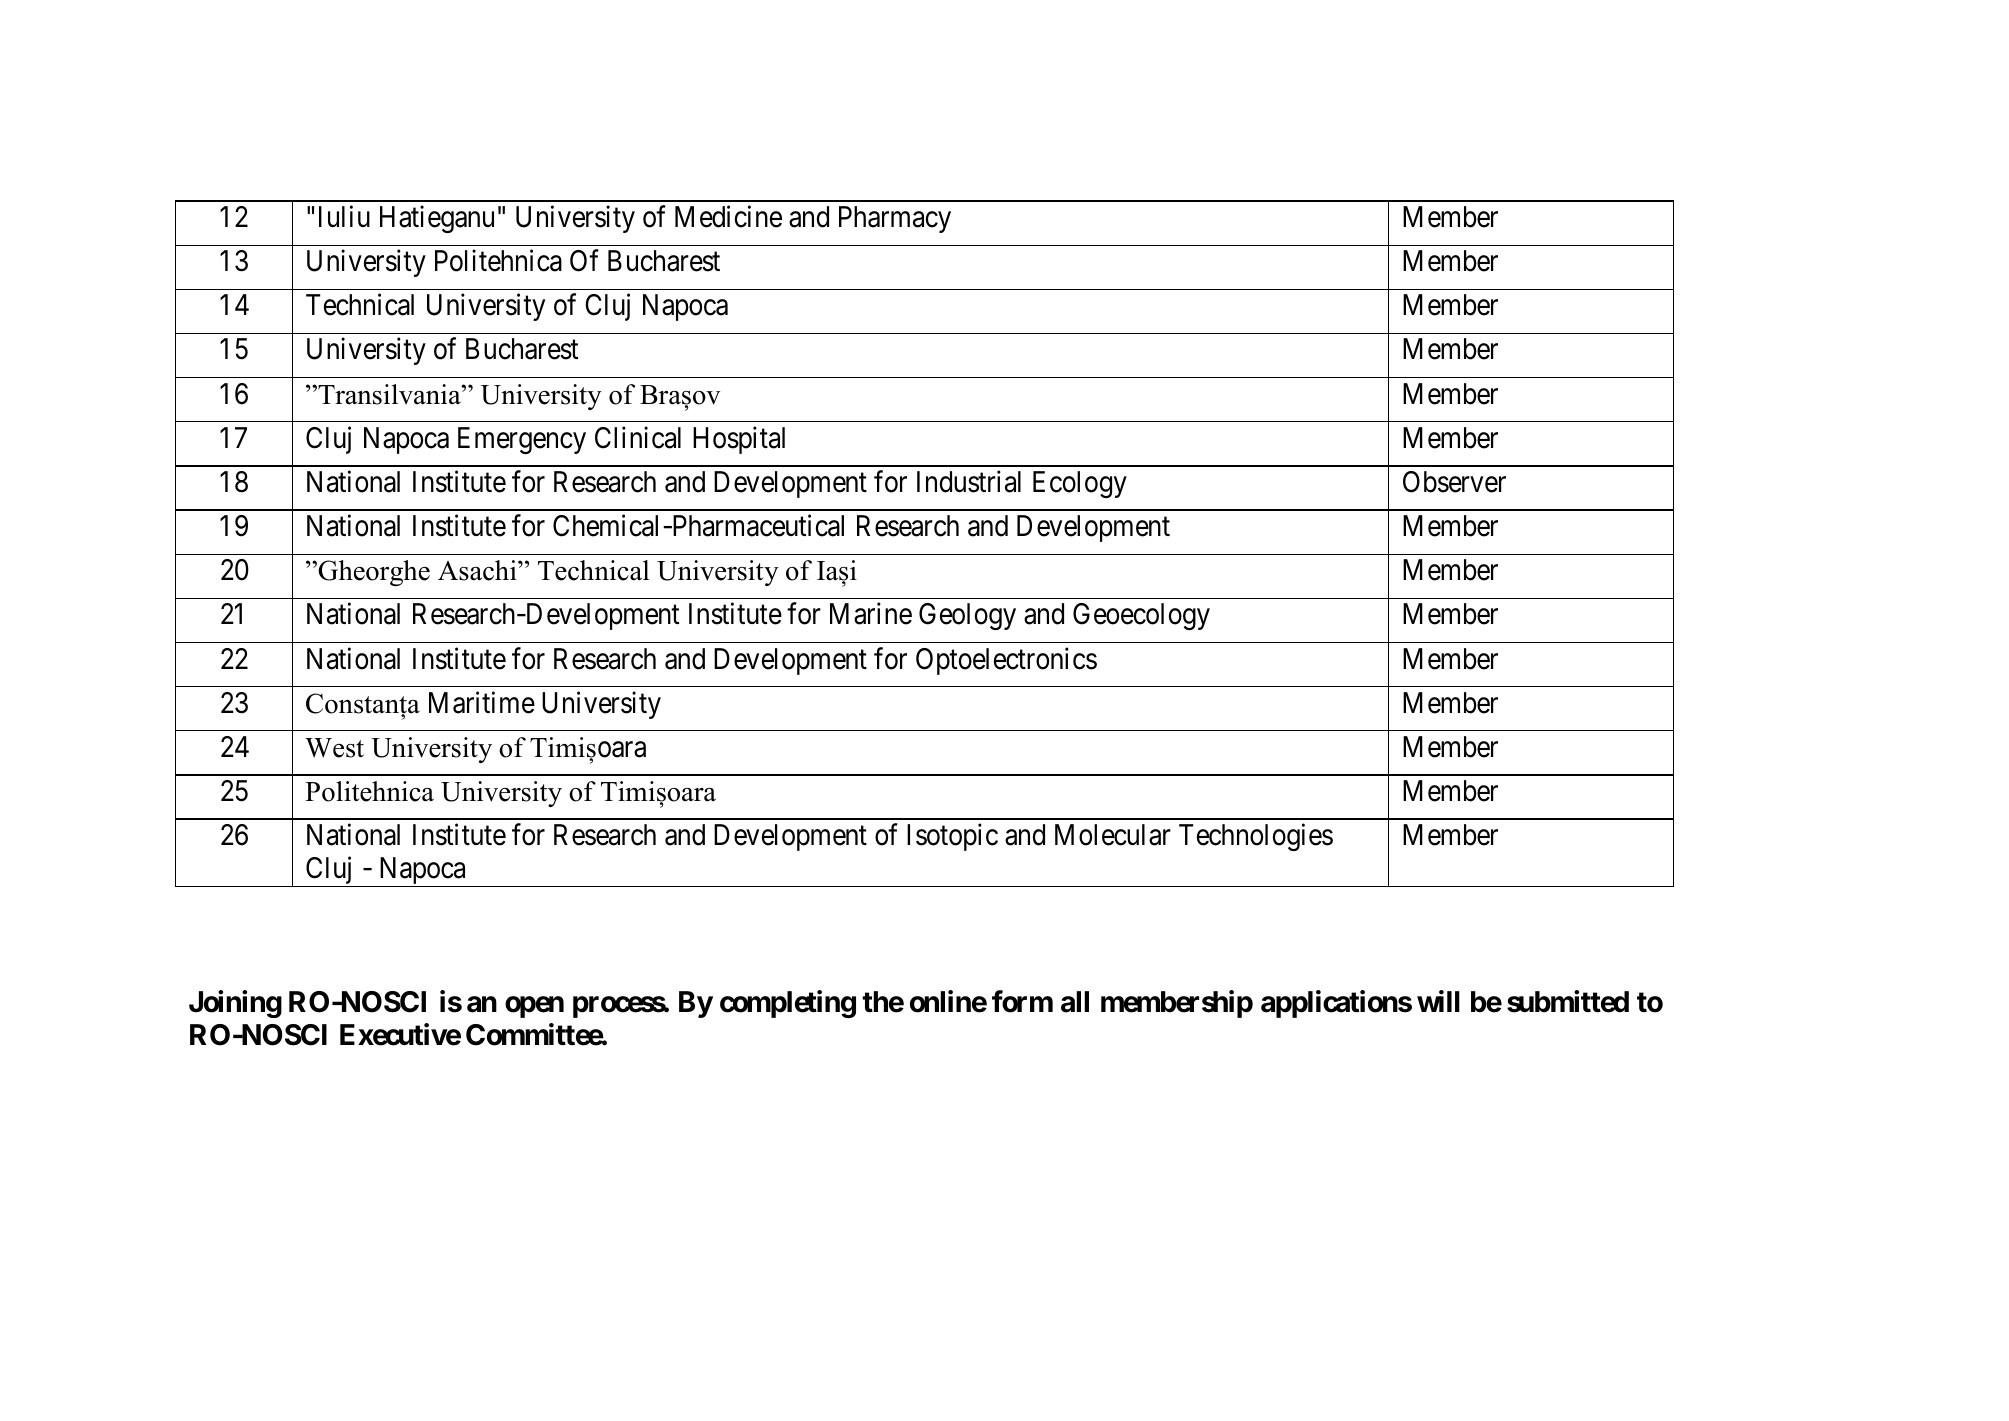  What do you see at coordinates (967, 616) in the screenshot?
I see `Geology` at bounding box center [967, 616].
